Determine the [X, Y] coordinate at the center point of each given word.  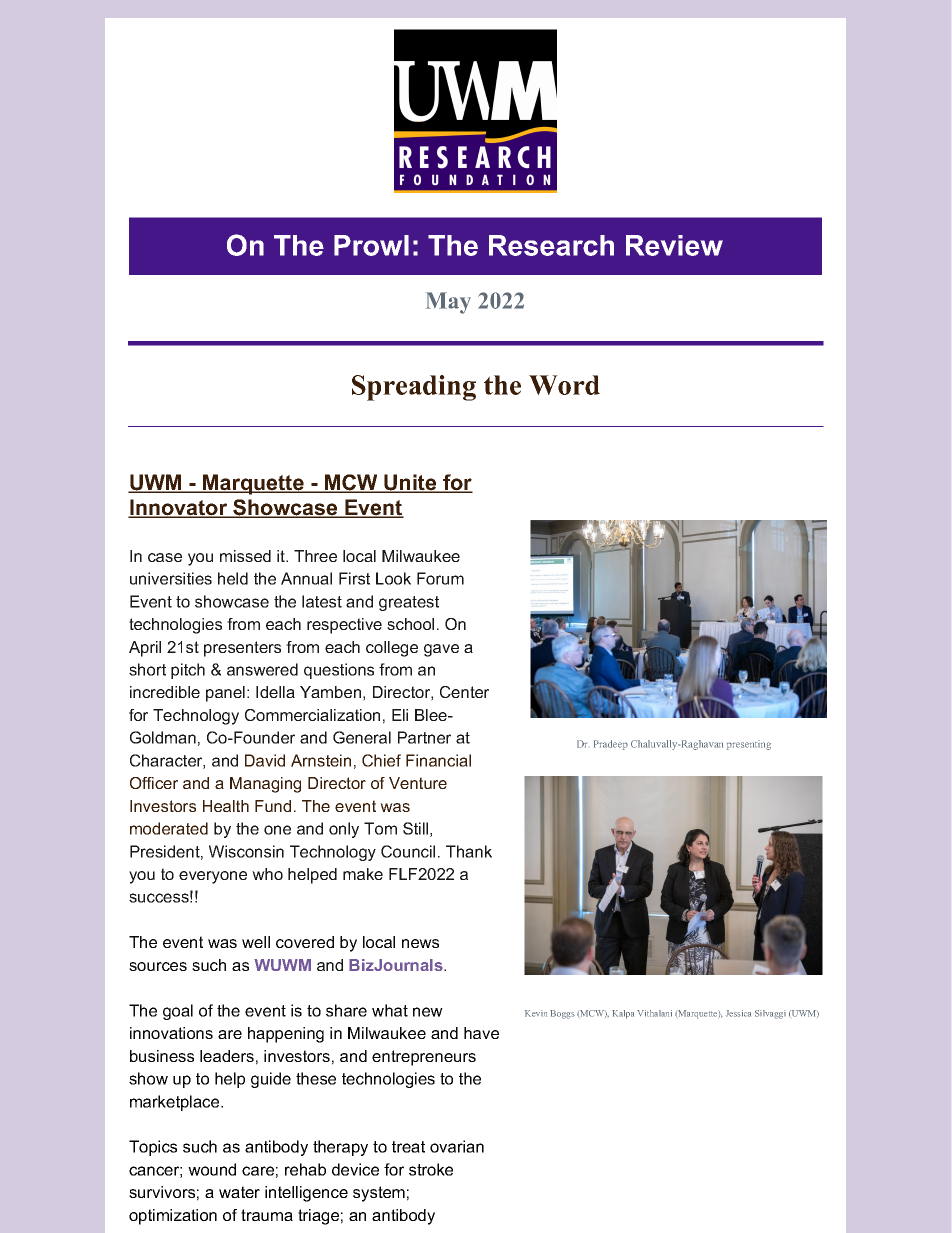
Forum [440, 578]
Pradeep [611, 745]
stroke [431, 1169]
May [448, 303]
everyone [213, 877]
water [239, 1192]
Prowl [371, 245]
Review [674, 245]
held [233, 578]
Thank [469, 851]
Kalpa [623, 1014]
